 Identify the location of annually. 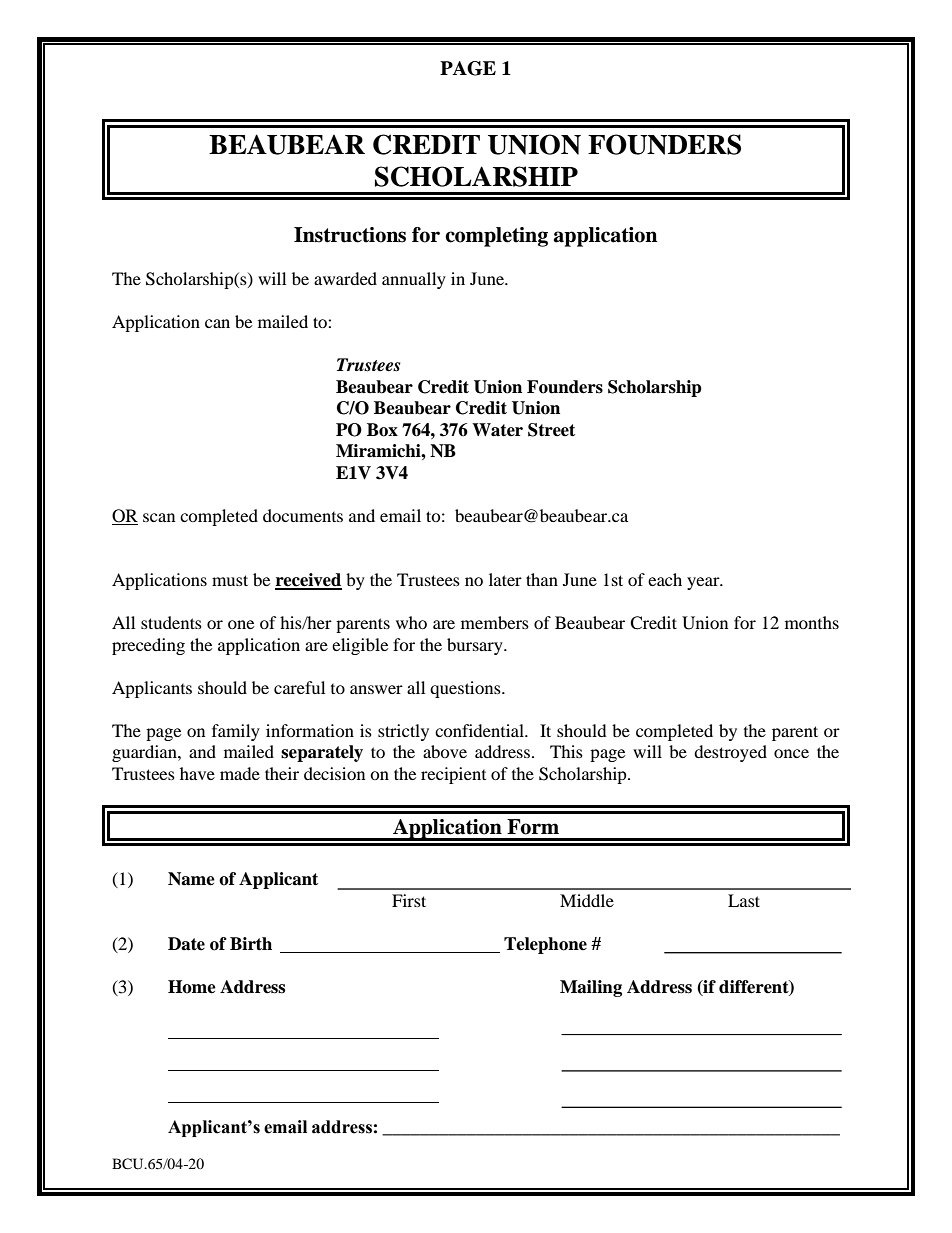
(414, 280).
